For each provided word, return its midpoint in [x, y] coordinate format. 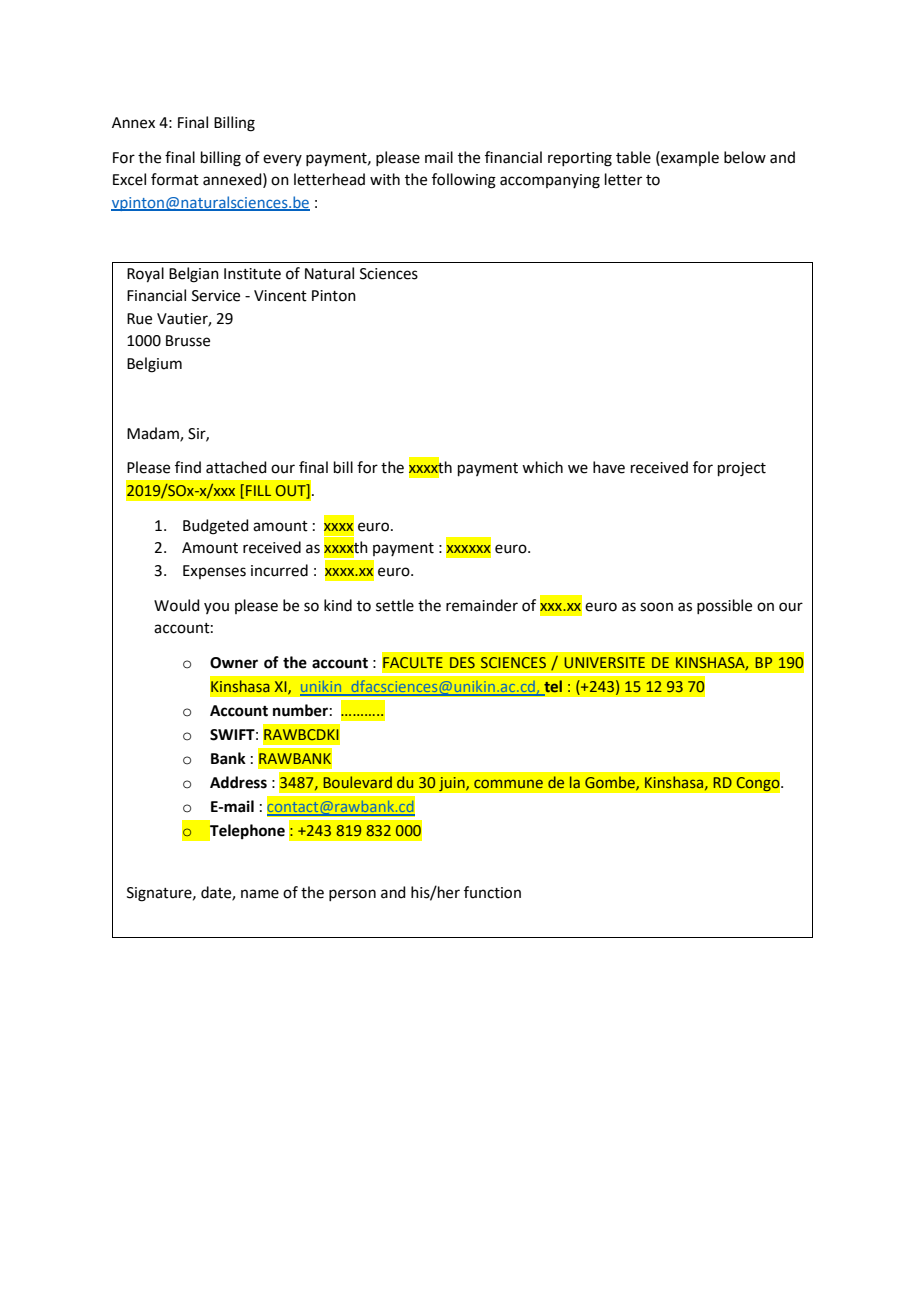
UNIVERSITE [604, 662]
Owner [234, 663]
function [492, 892]
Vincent [280, 296]
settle [395, 605]
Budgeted [216, 527]
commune [508, 783]
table [633, 157]
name [260, 894]
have [609, 467]
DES [462, 662]
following [464, 181]
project [742, 469]
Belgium [154, 365]
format [175, 179]
